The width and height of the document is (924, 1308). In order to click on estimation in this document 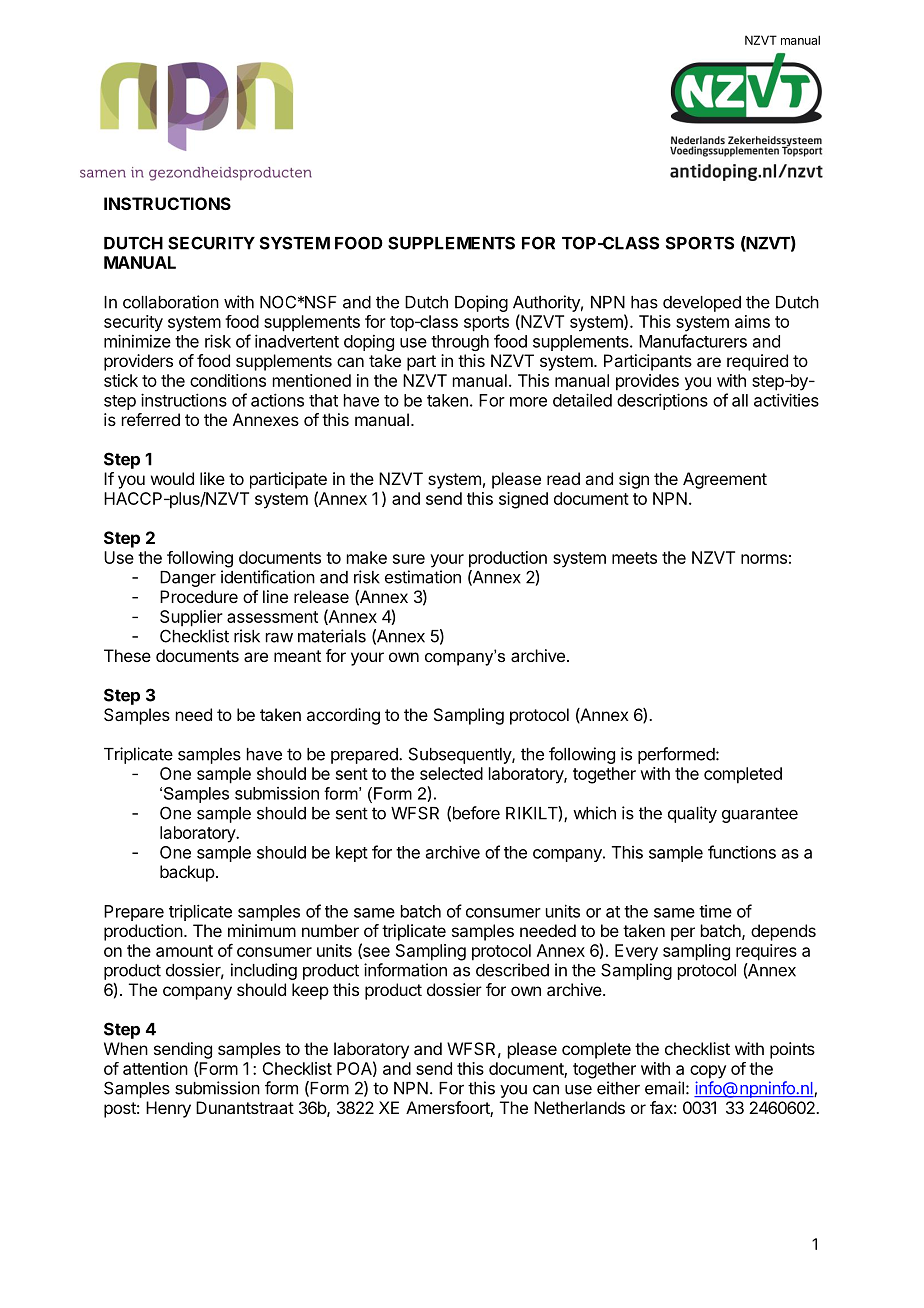, I will do `click(423, 577)`.
